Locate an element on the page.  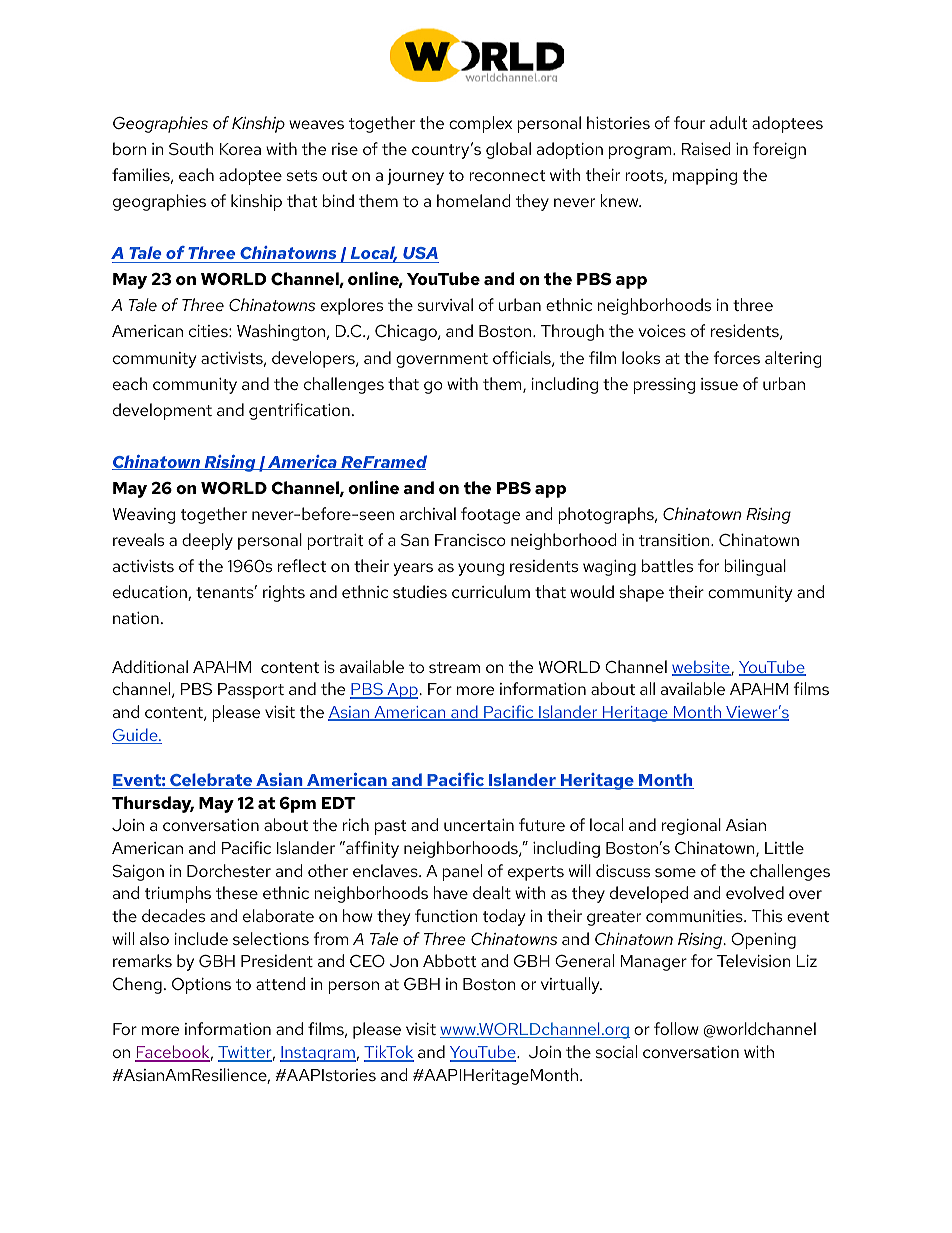
complex is located at coordinates (480, 124).
